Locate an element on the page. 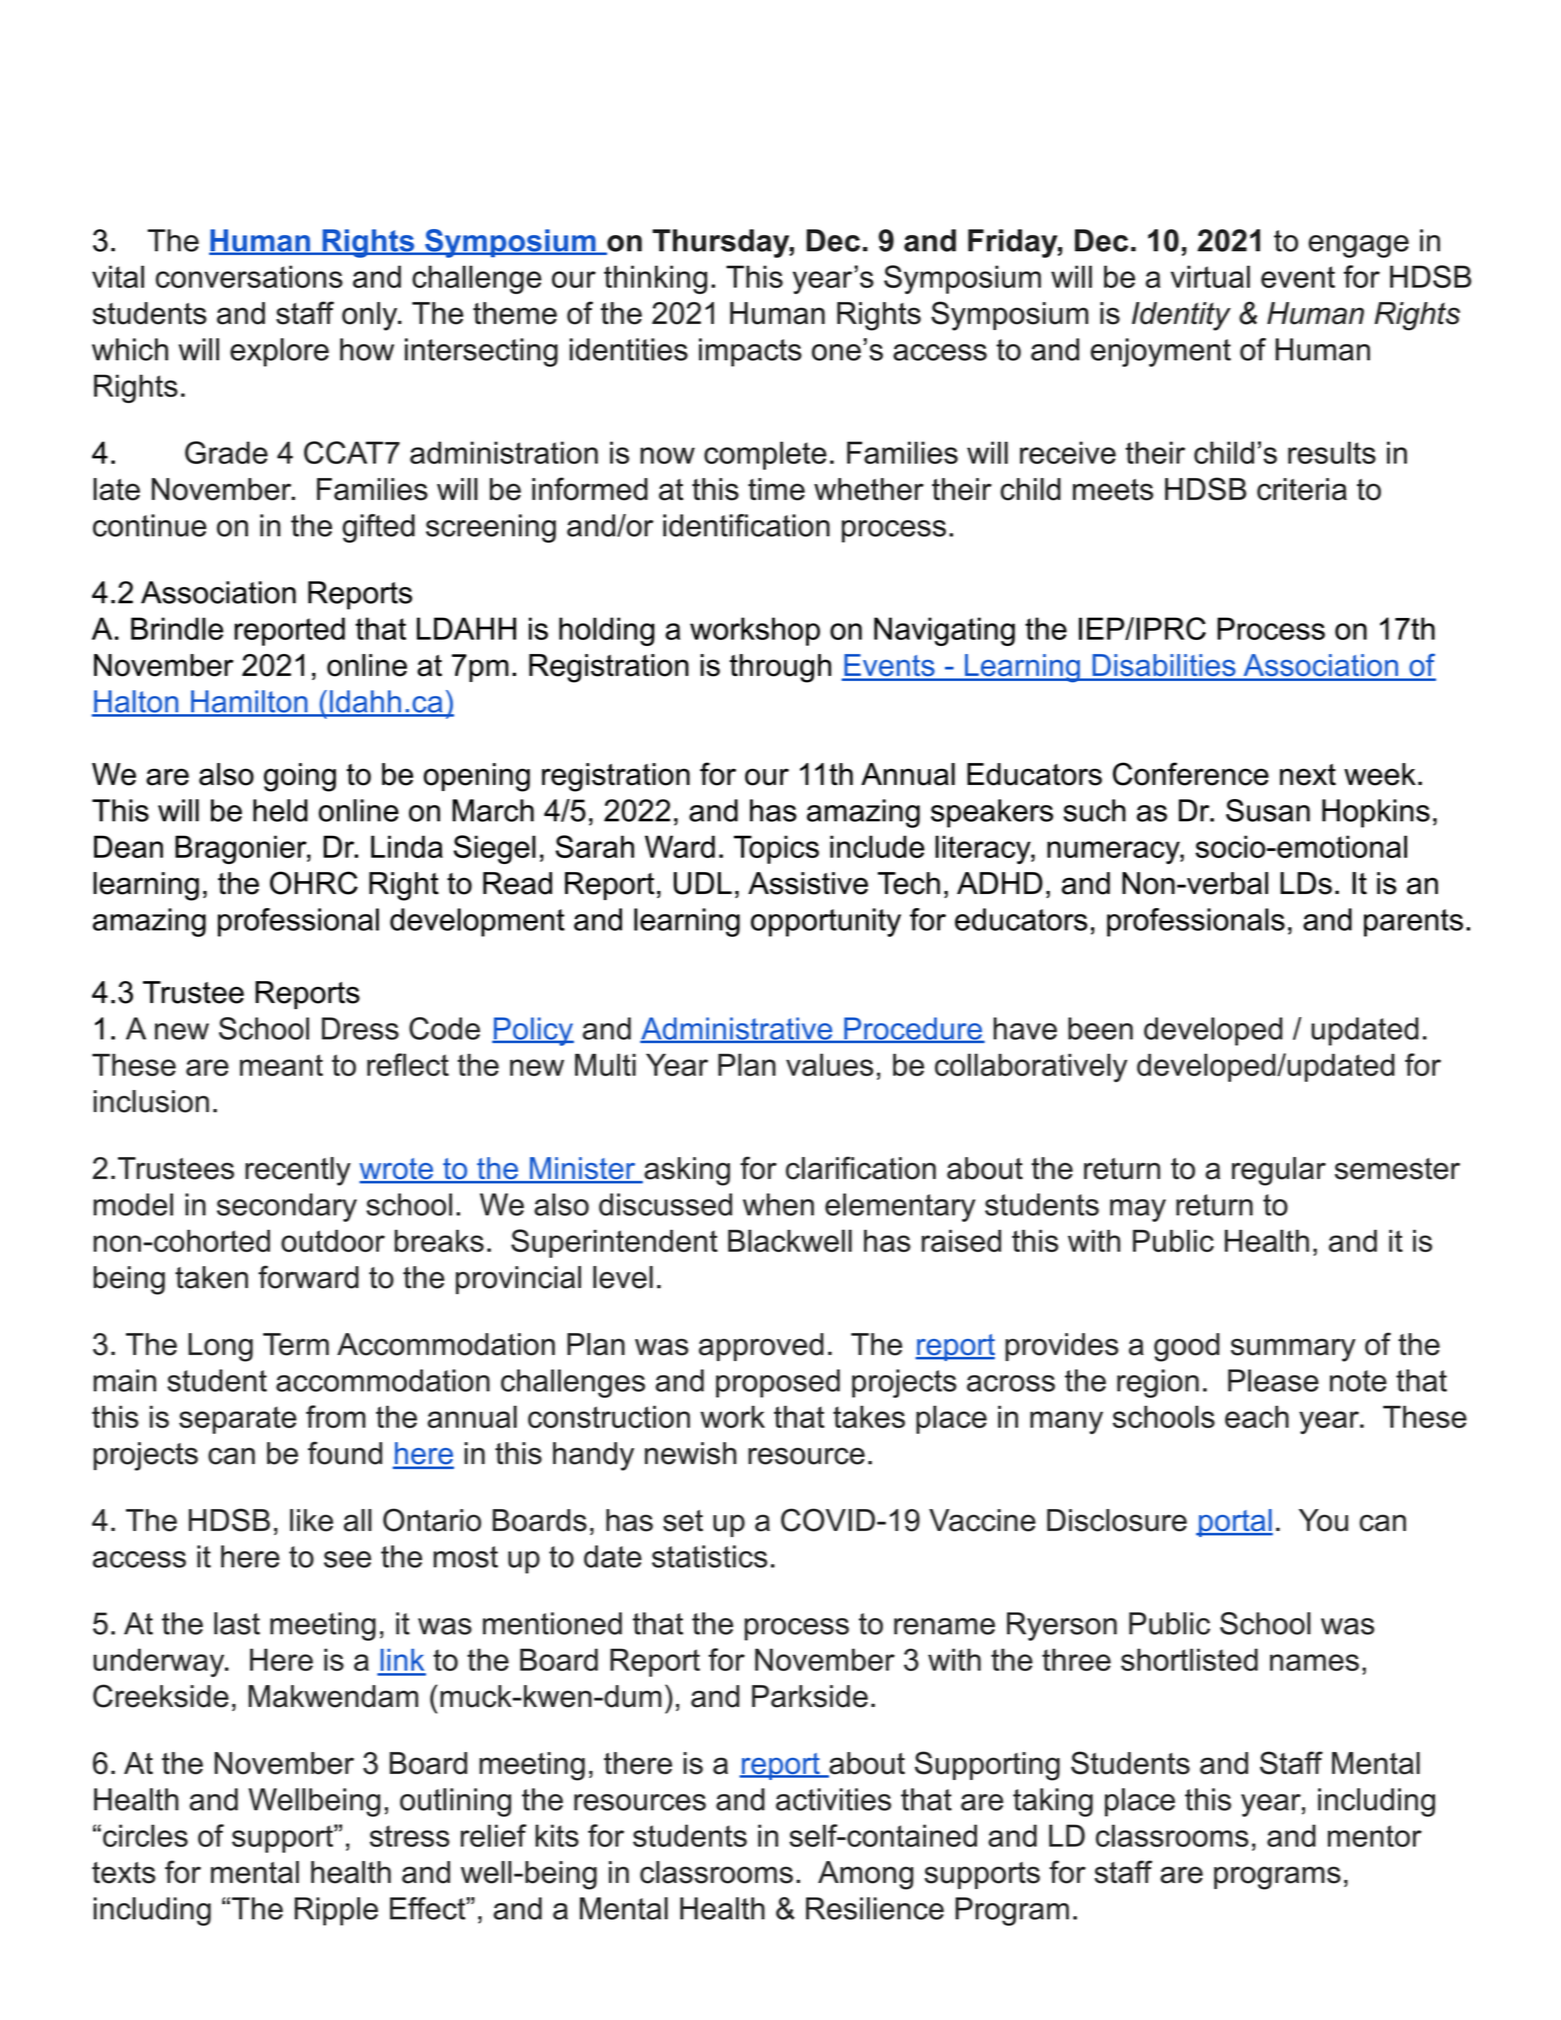 The height and width of the page is (2020, 1561). found is located at coordinates (345, 1453).
